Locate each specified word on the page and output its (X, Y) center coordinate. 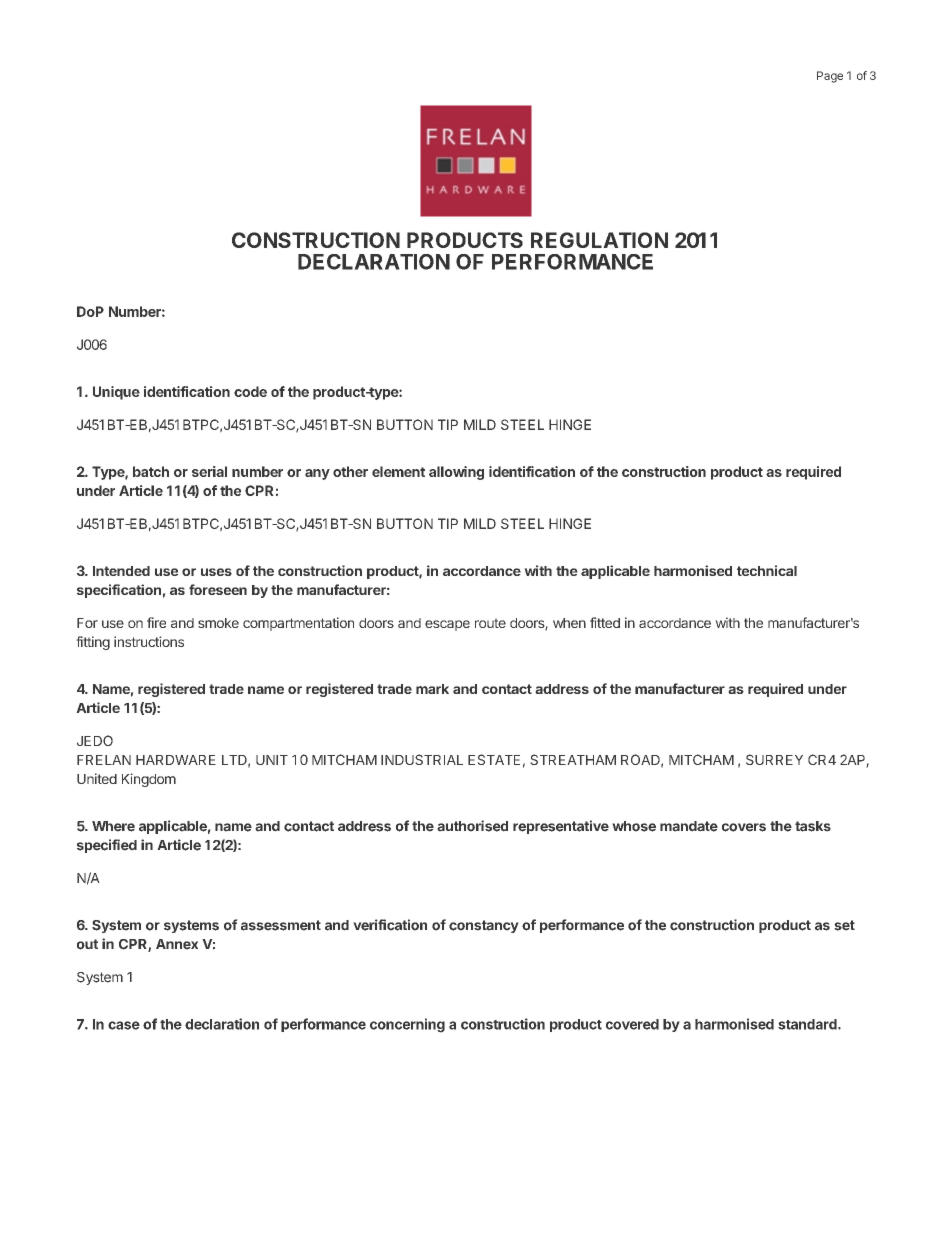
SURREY (774, 759)
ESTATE (494, 759)
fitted (605, 622)
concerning (407, 1025)
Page (830, 77)
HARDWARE (176, 760)
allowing (456, 473)
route (490, 623)
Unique (116, 393)
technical (767, 570)
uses (216, 572)
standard (808, 1024)
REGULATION (599, 240)
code (250, 391)
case (124, 1025)
